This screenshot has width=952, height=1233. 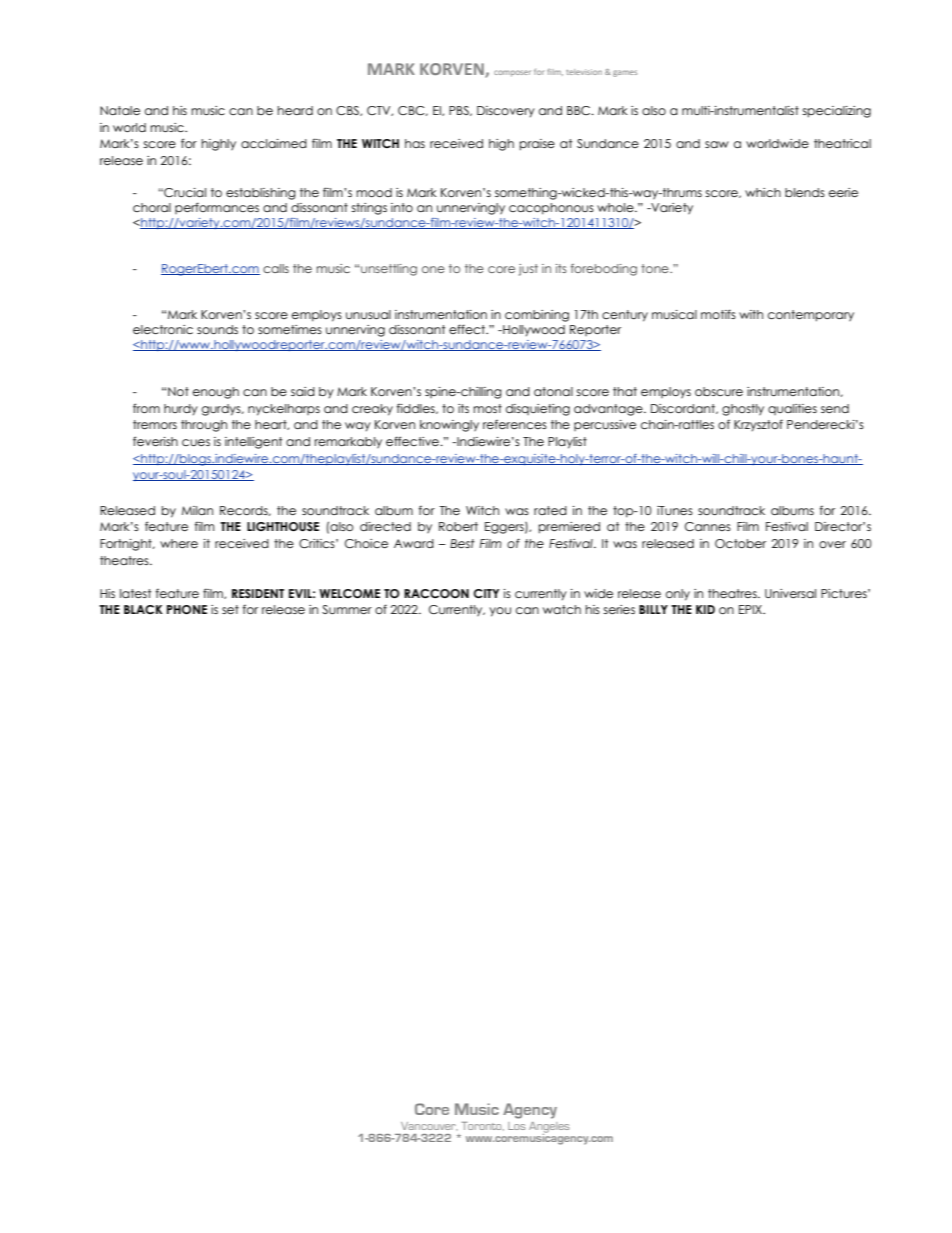 What do you see at coordinates (515, 424) in the screenshot?
I see `references` at bounding box center [515, 424].
